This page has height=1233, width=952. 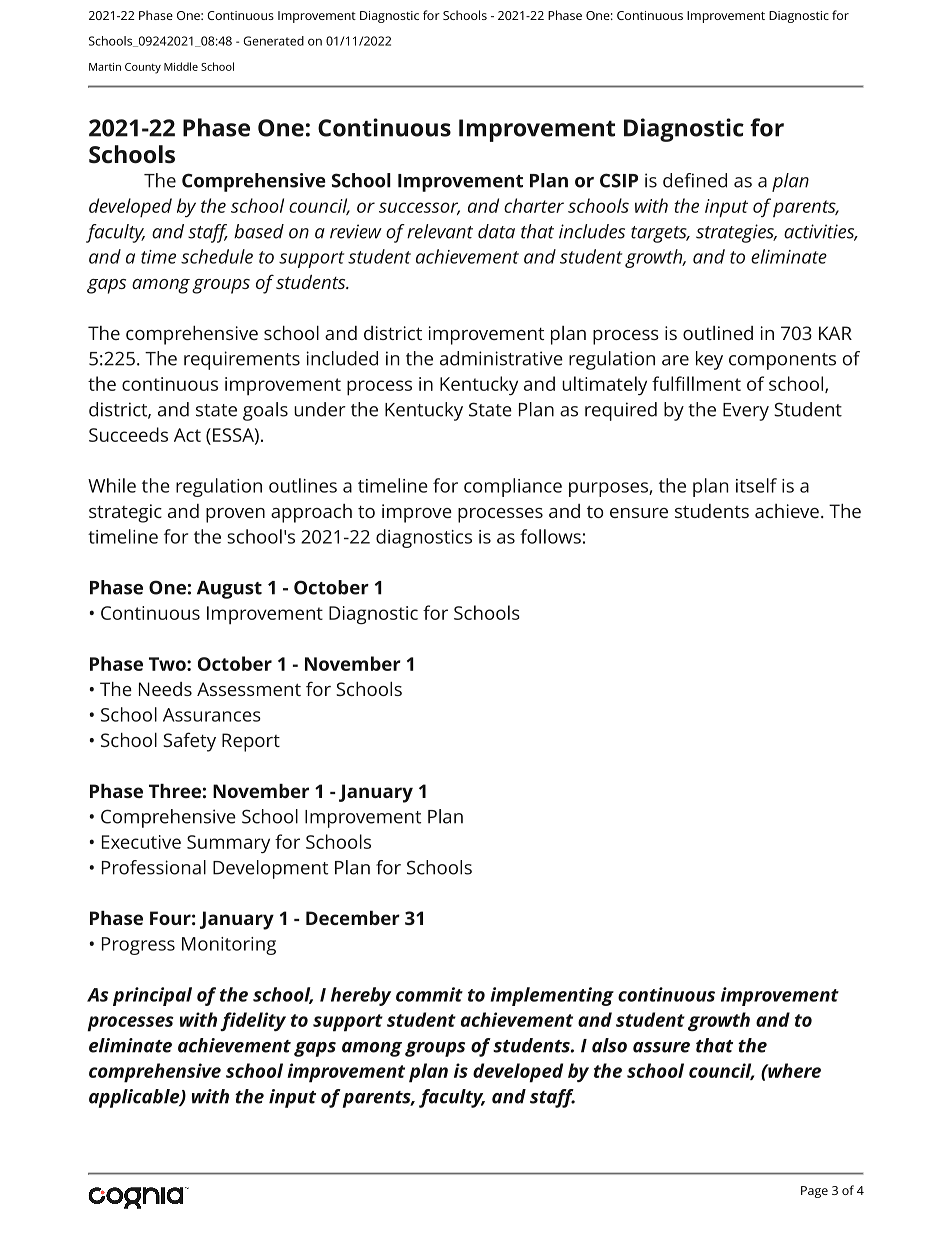 I want to click on also, so click(x=609, y=1045).
